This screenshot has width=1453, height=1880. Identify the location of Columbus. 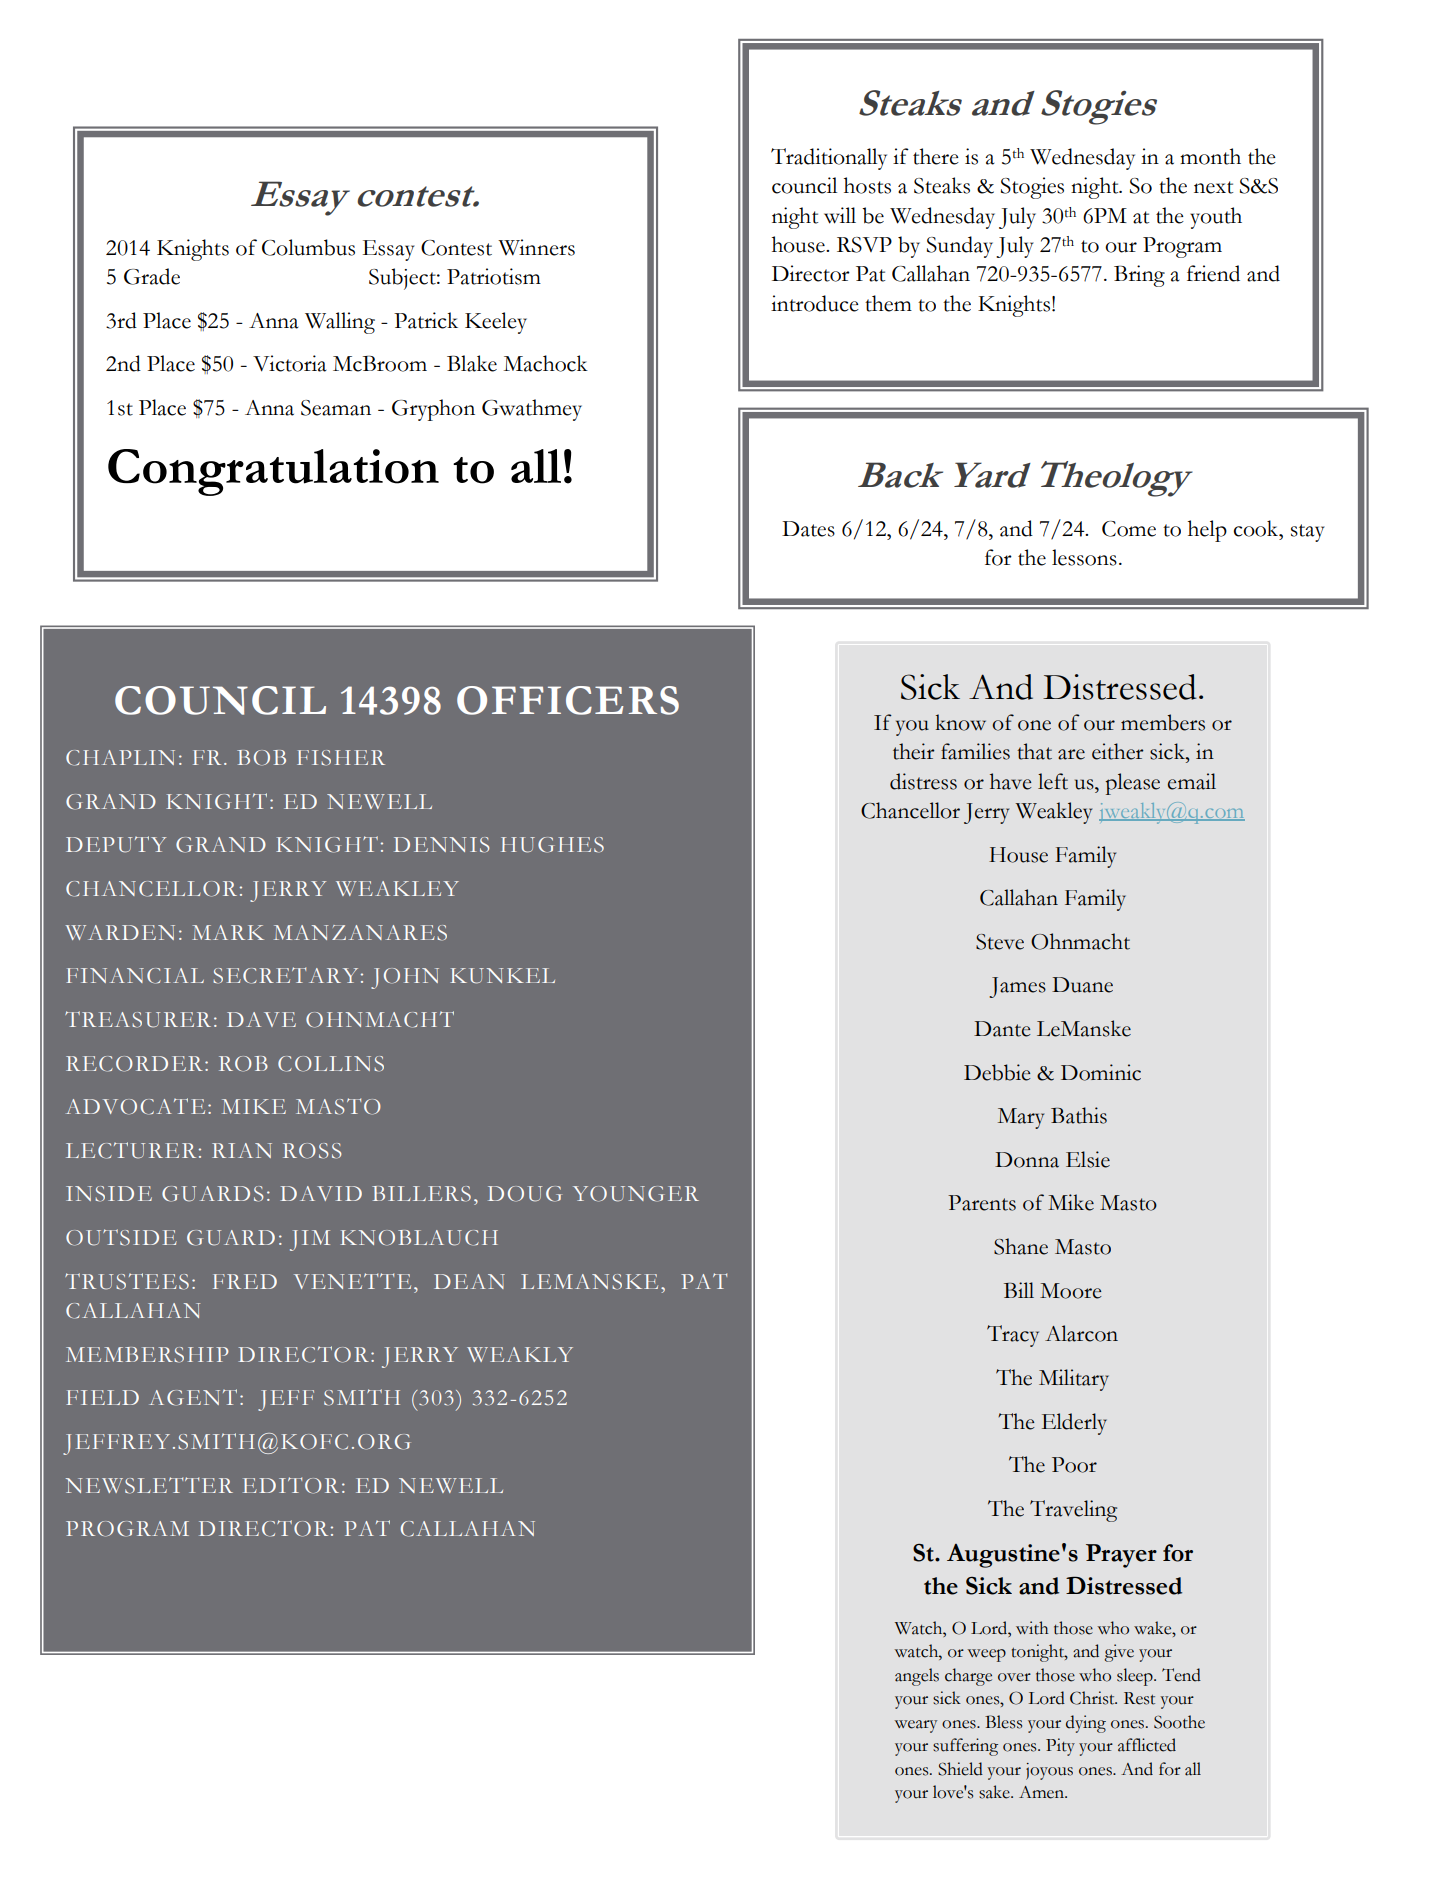
(308, 247).
